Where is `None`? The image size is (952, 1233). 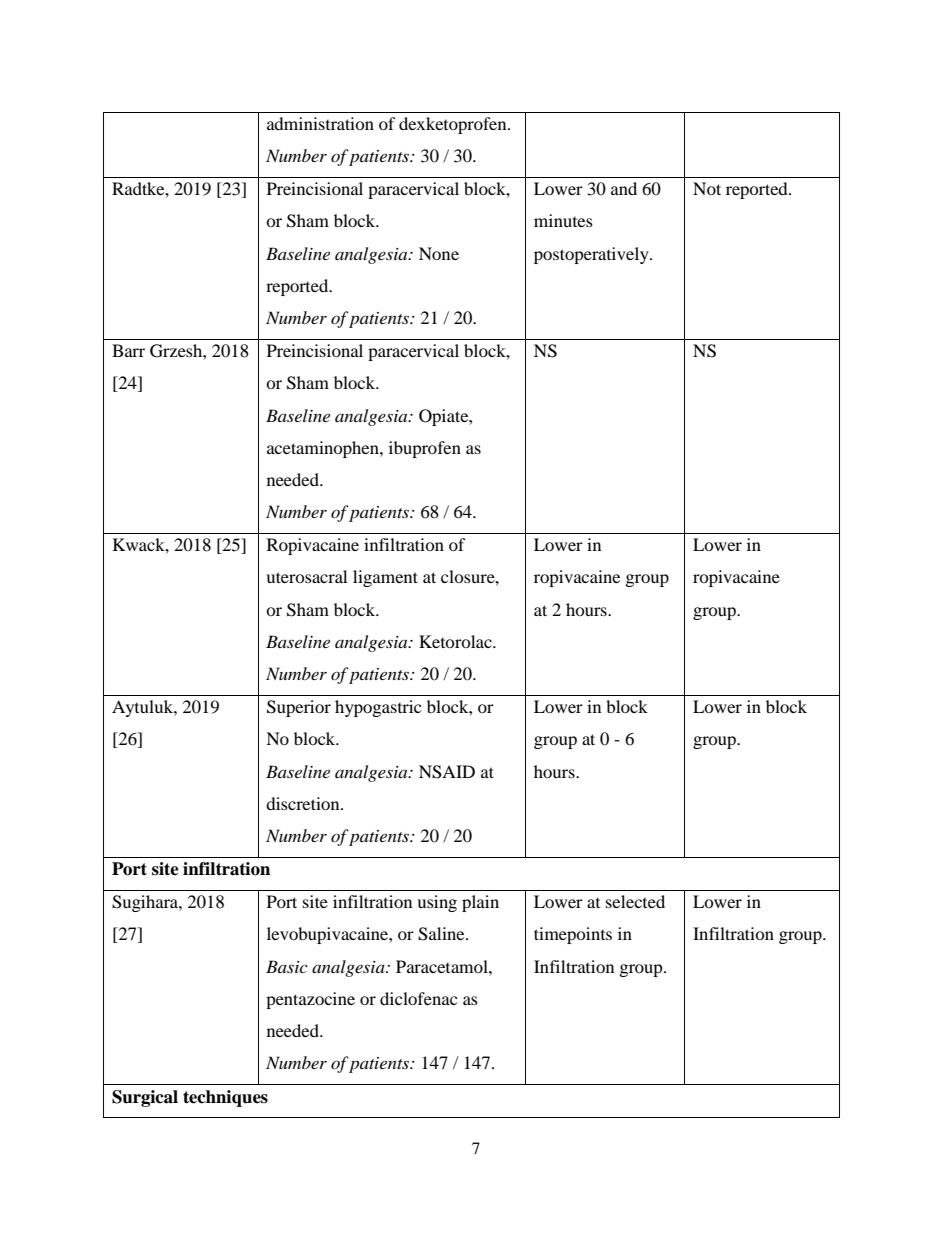 None is located at coordinates (439, 253).
